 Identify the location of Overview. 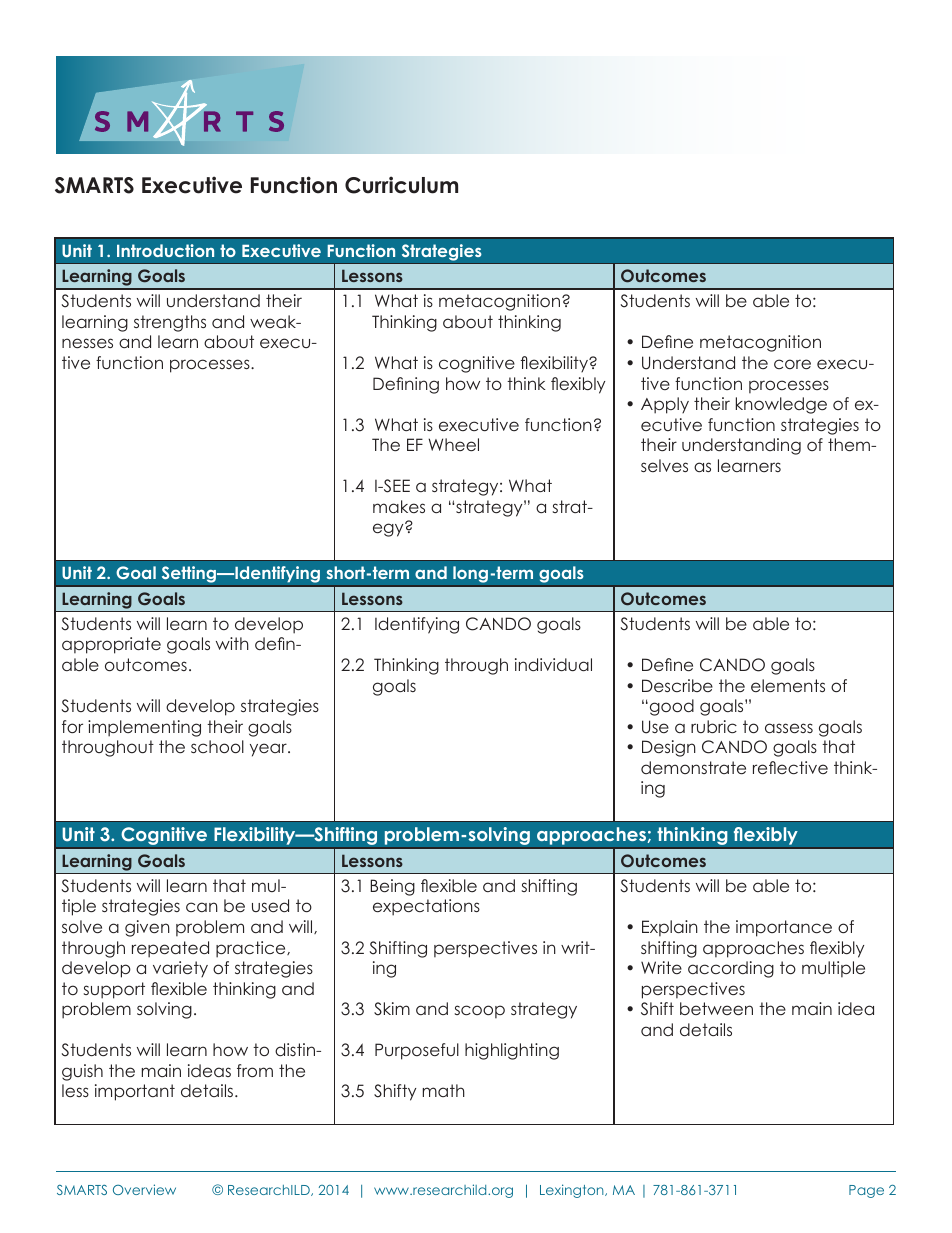
(144, 1189).
